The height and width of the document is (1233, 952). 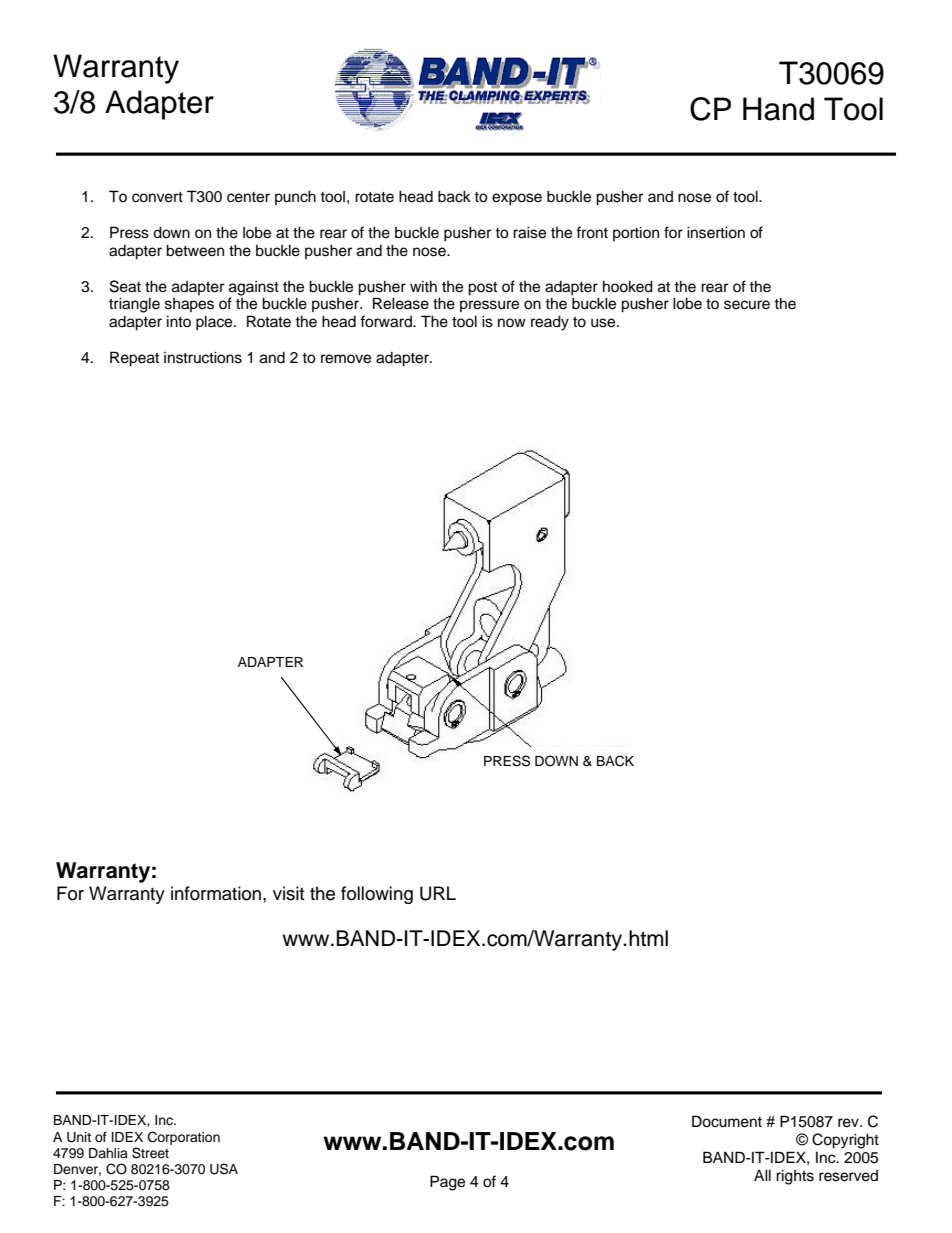 I want to click on Hand, so click(x=778, y=109).
